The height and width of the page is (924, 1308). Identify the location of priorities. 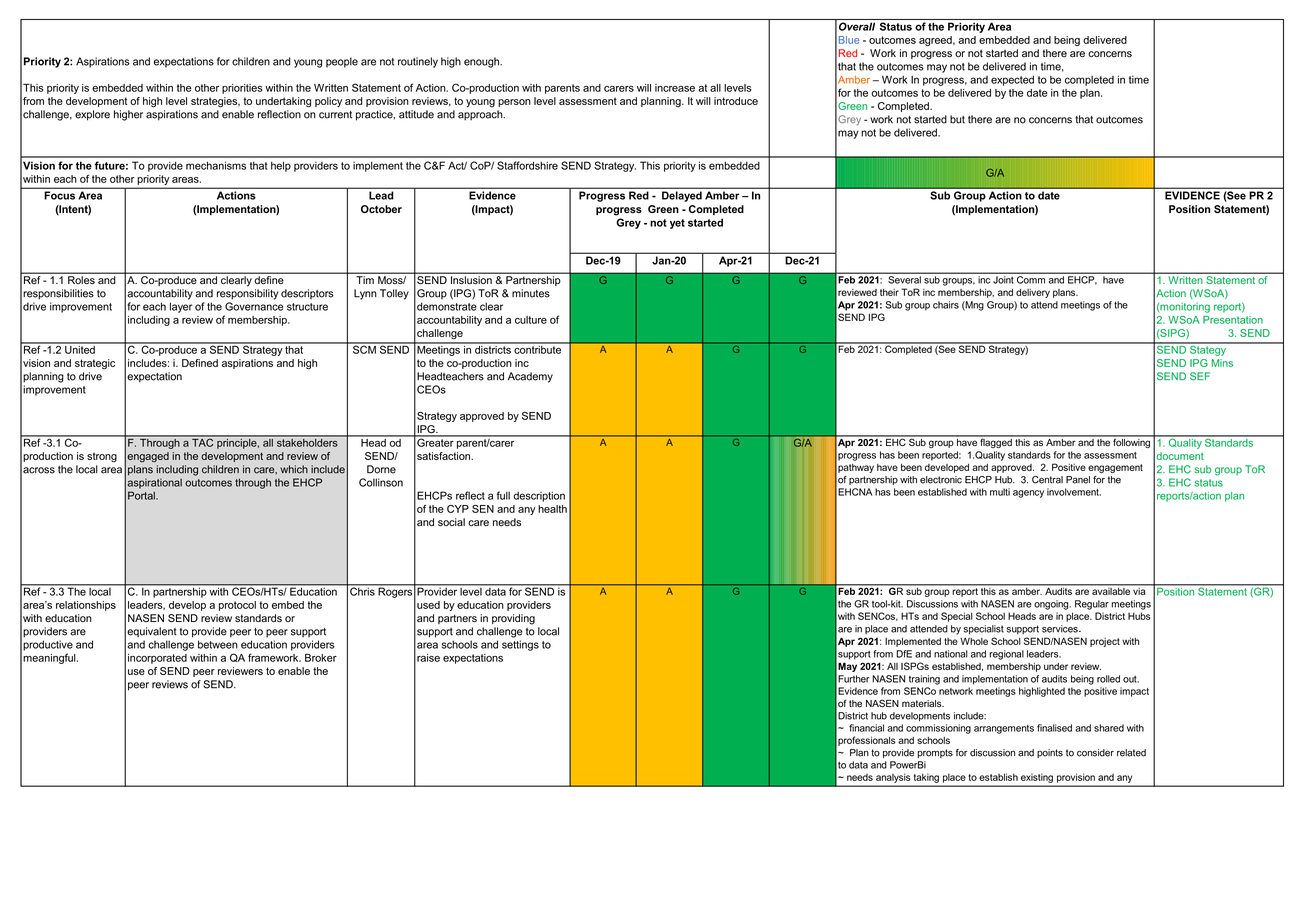
(242, 89).
